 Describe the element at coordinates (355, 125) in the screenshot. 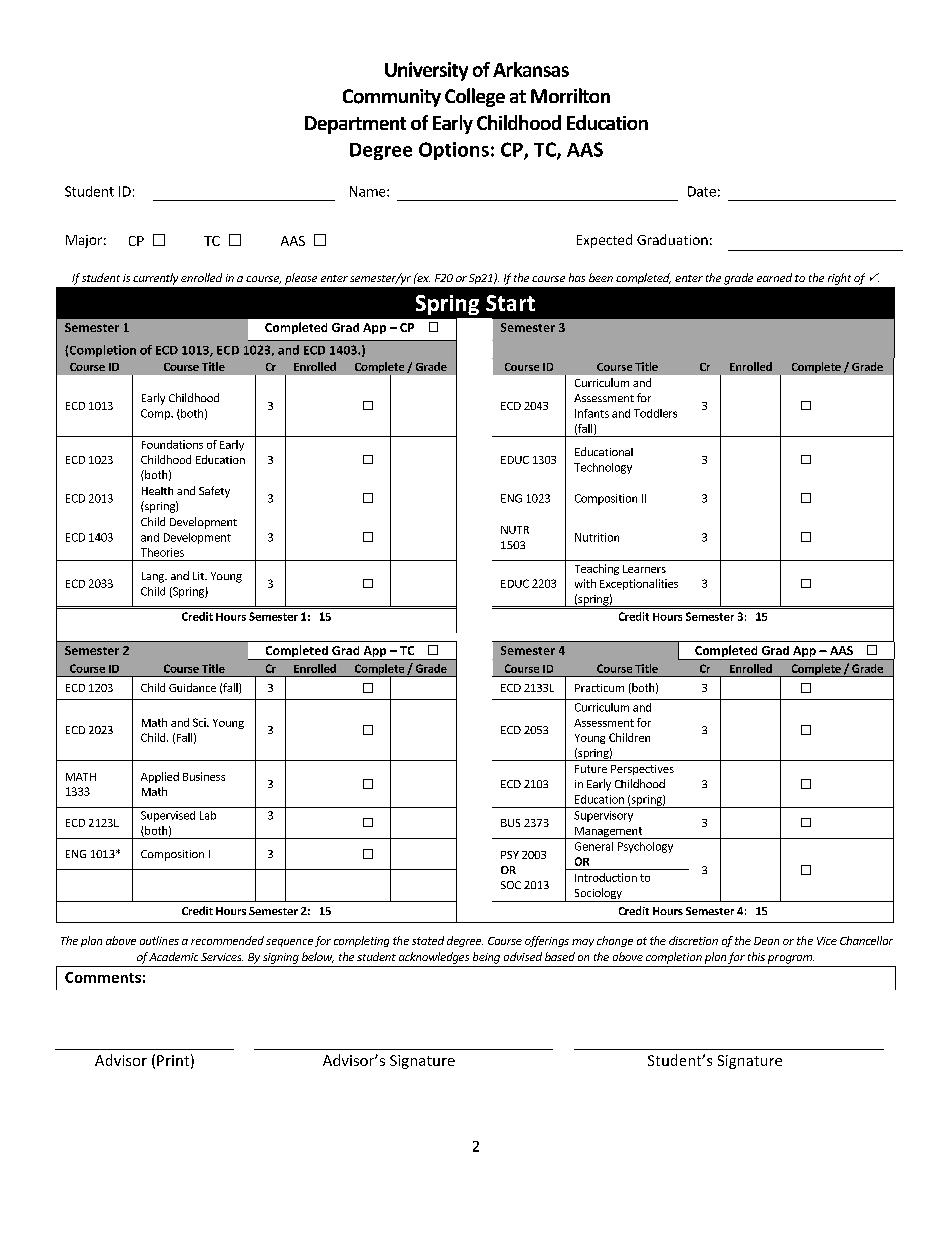

I see `Department` at that location.
